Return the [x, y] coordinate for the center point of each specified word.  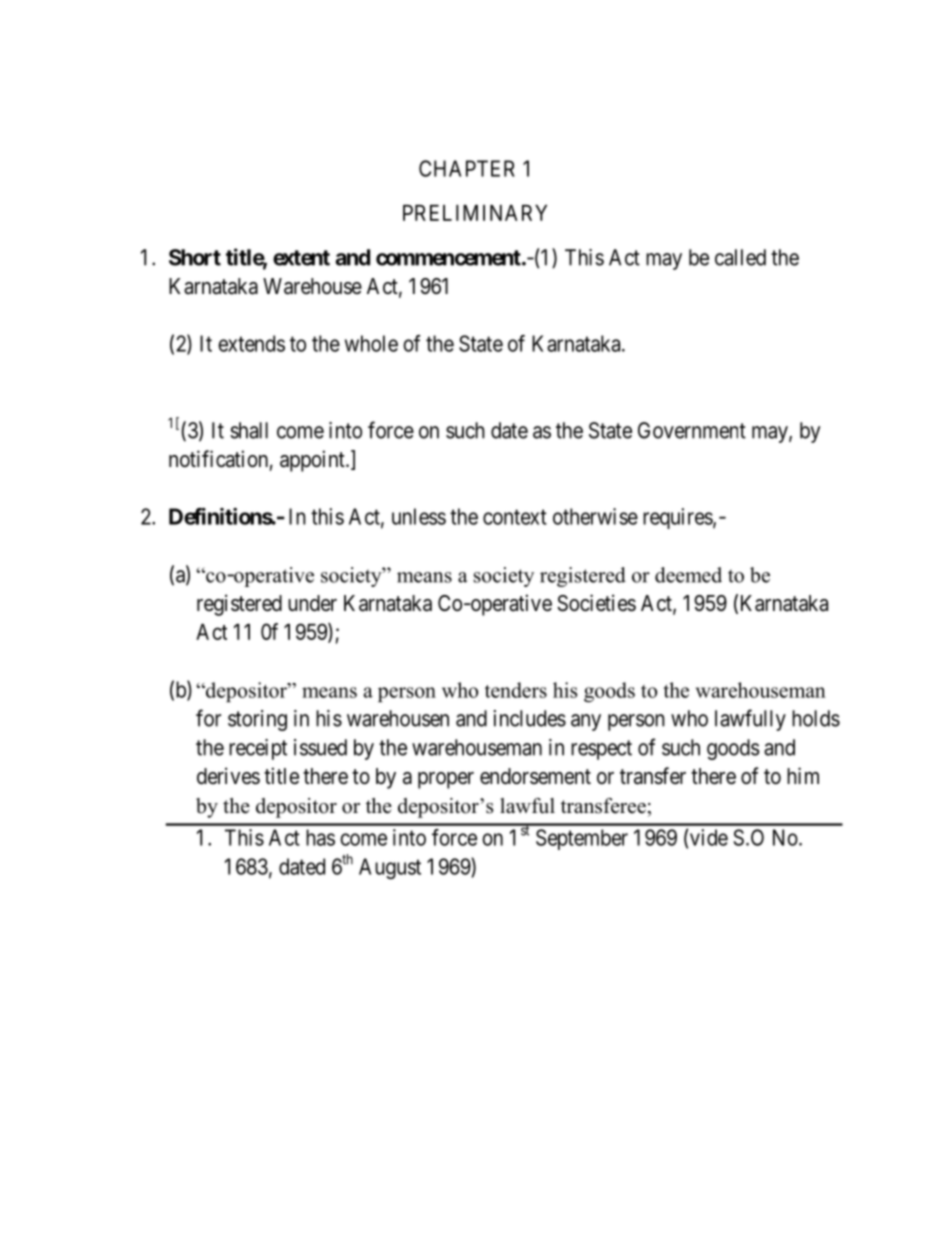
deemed [688, 575]
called [740, 257]
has [320, 837]
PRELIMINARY [475, 213]
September [582, 839]
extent [301, 258]
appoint [313, 461]
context [515, 517]
